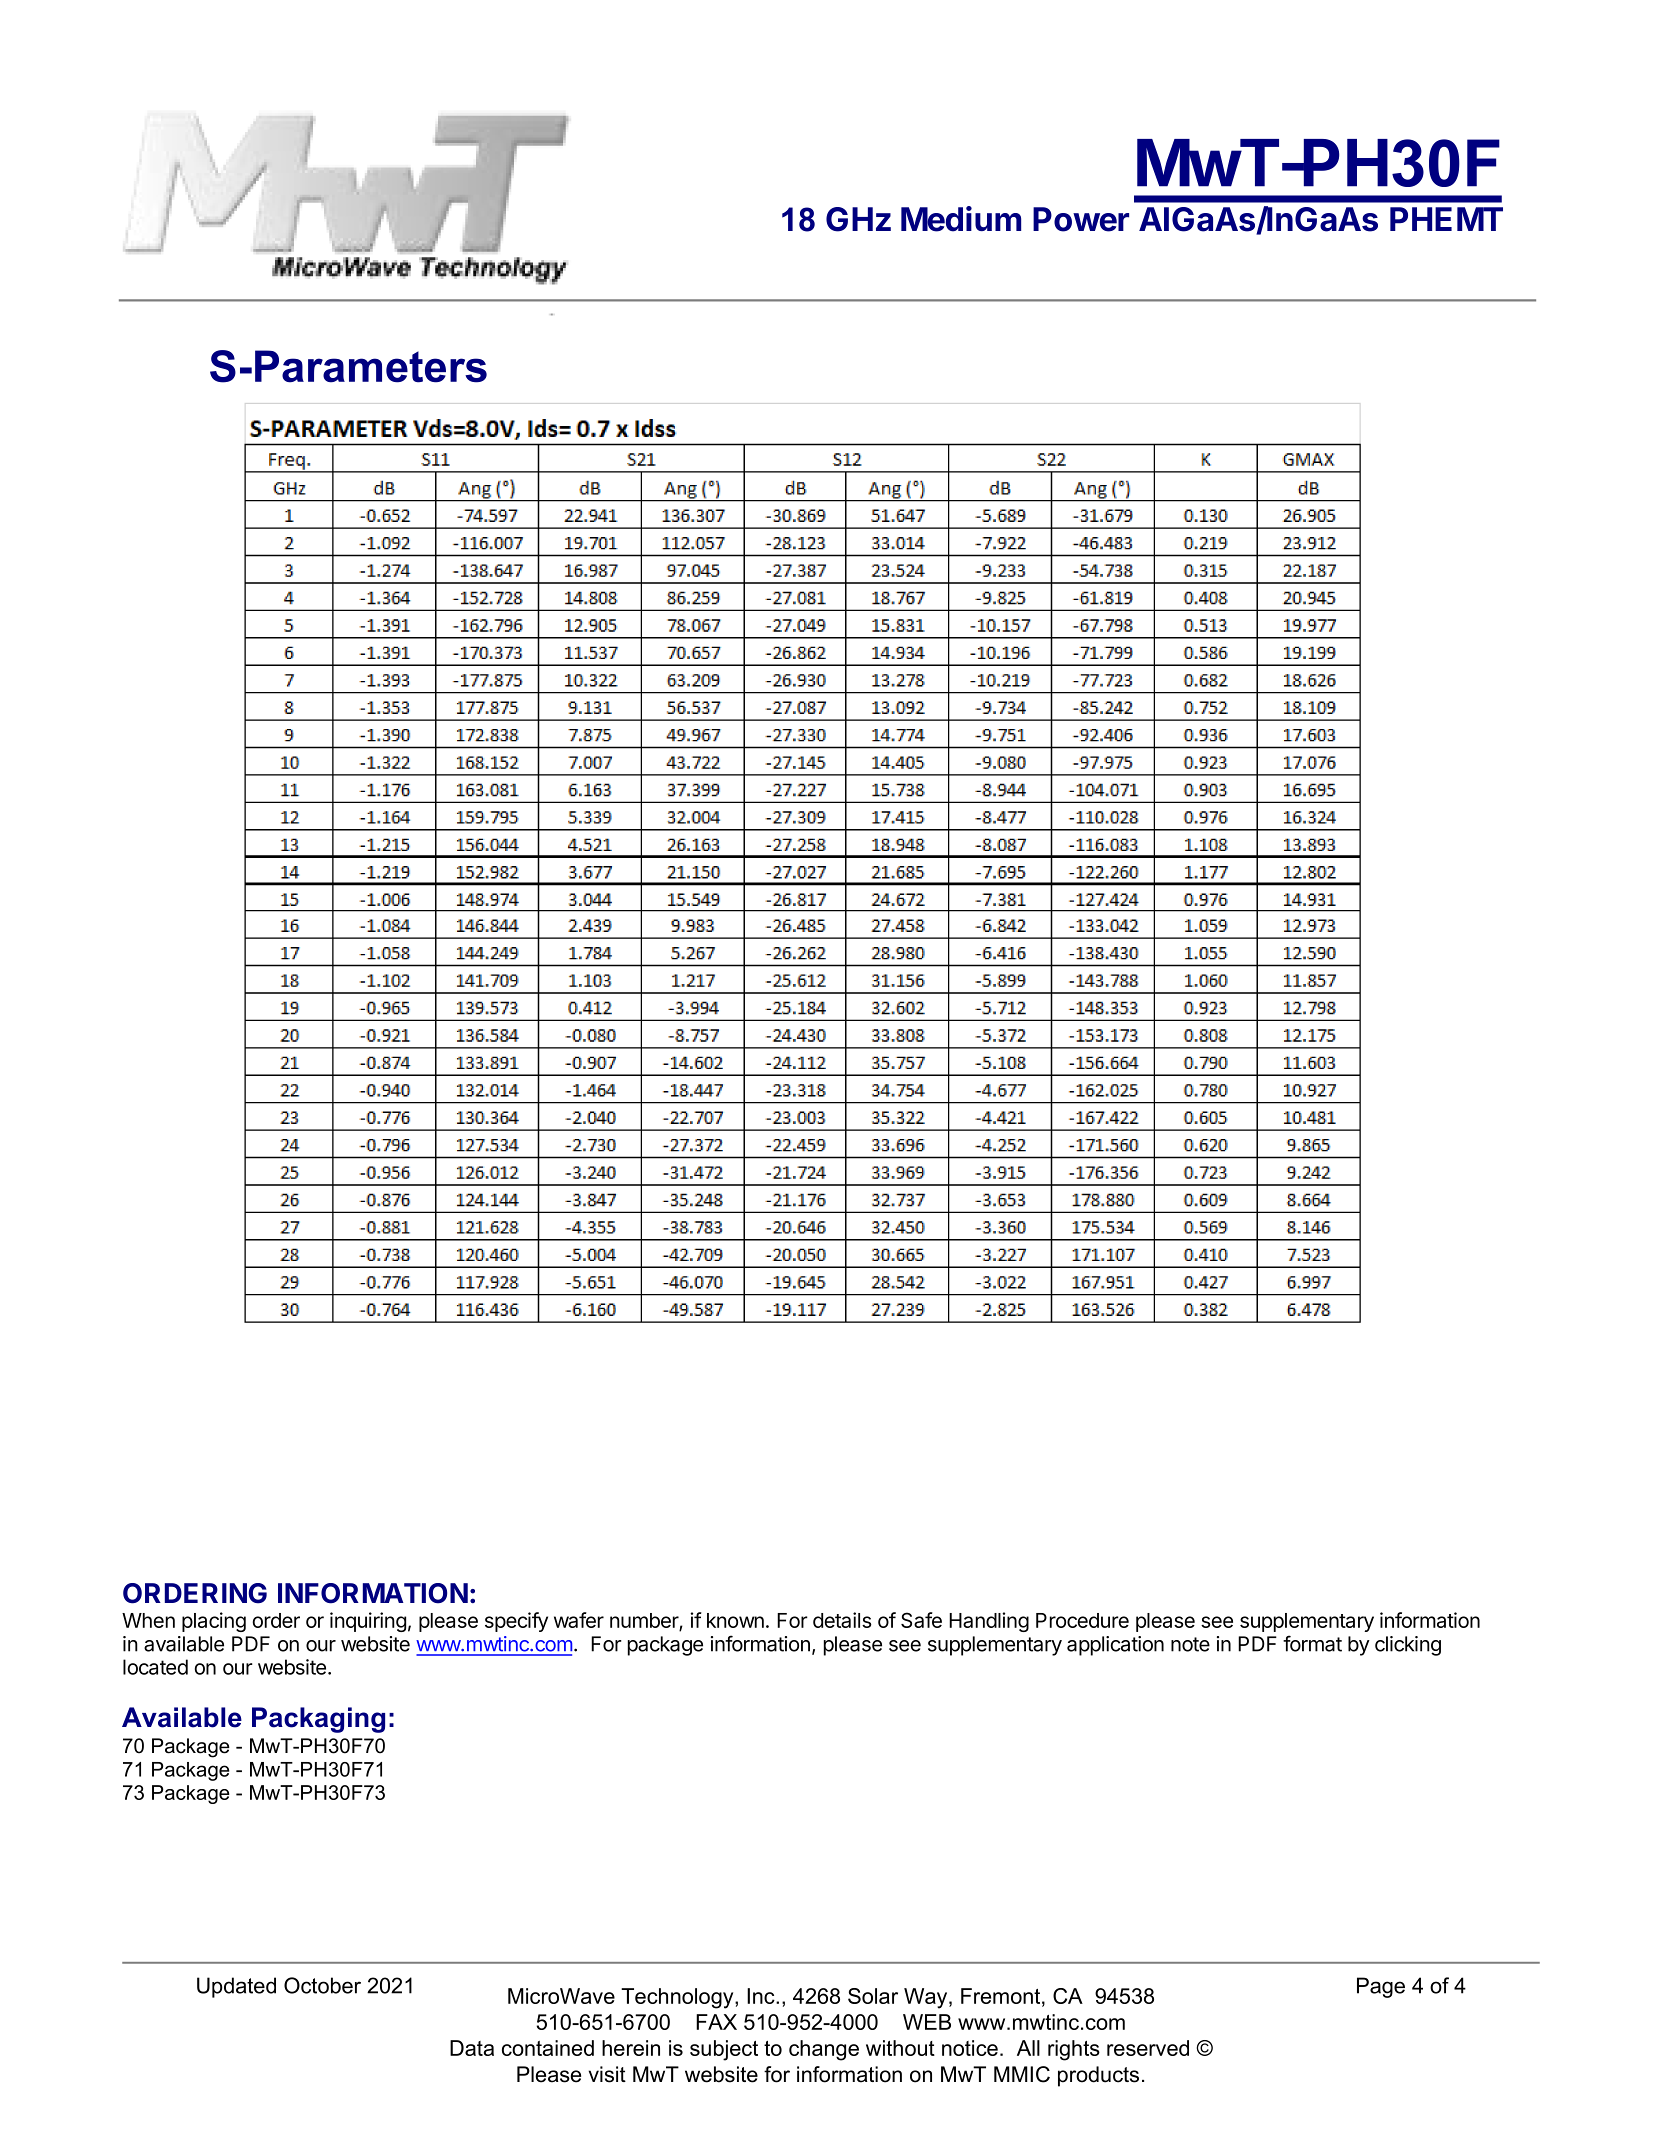 The width and height of the page is (1662, 2150). I want to click on Medium, so click(961, 219).
